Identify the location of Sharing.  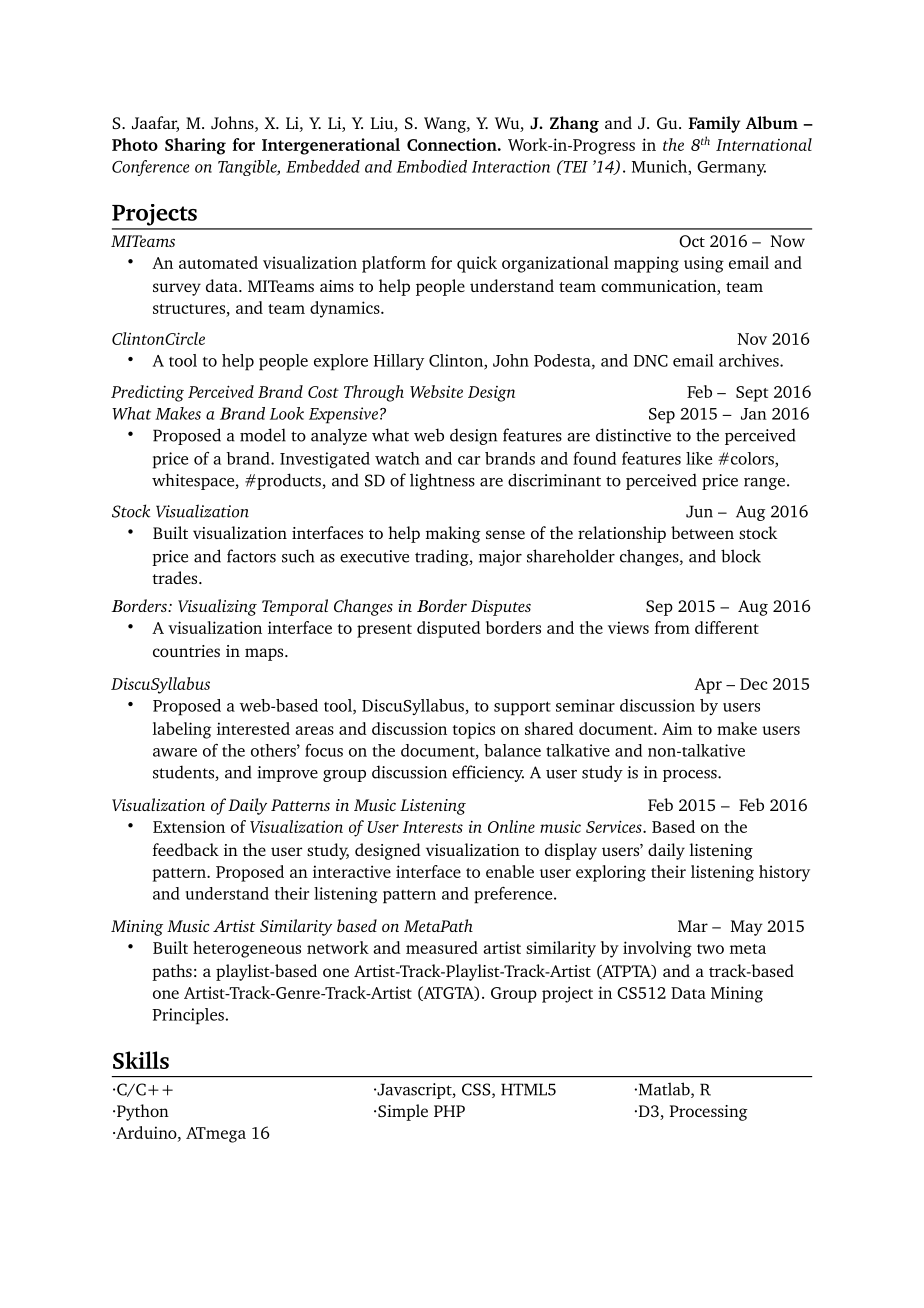
(195, 146).
